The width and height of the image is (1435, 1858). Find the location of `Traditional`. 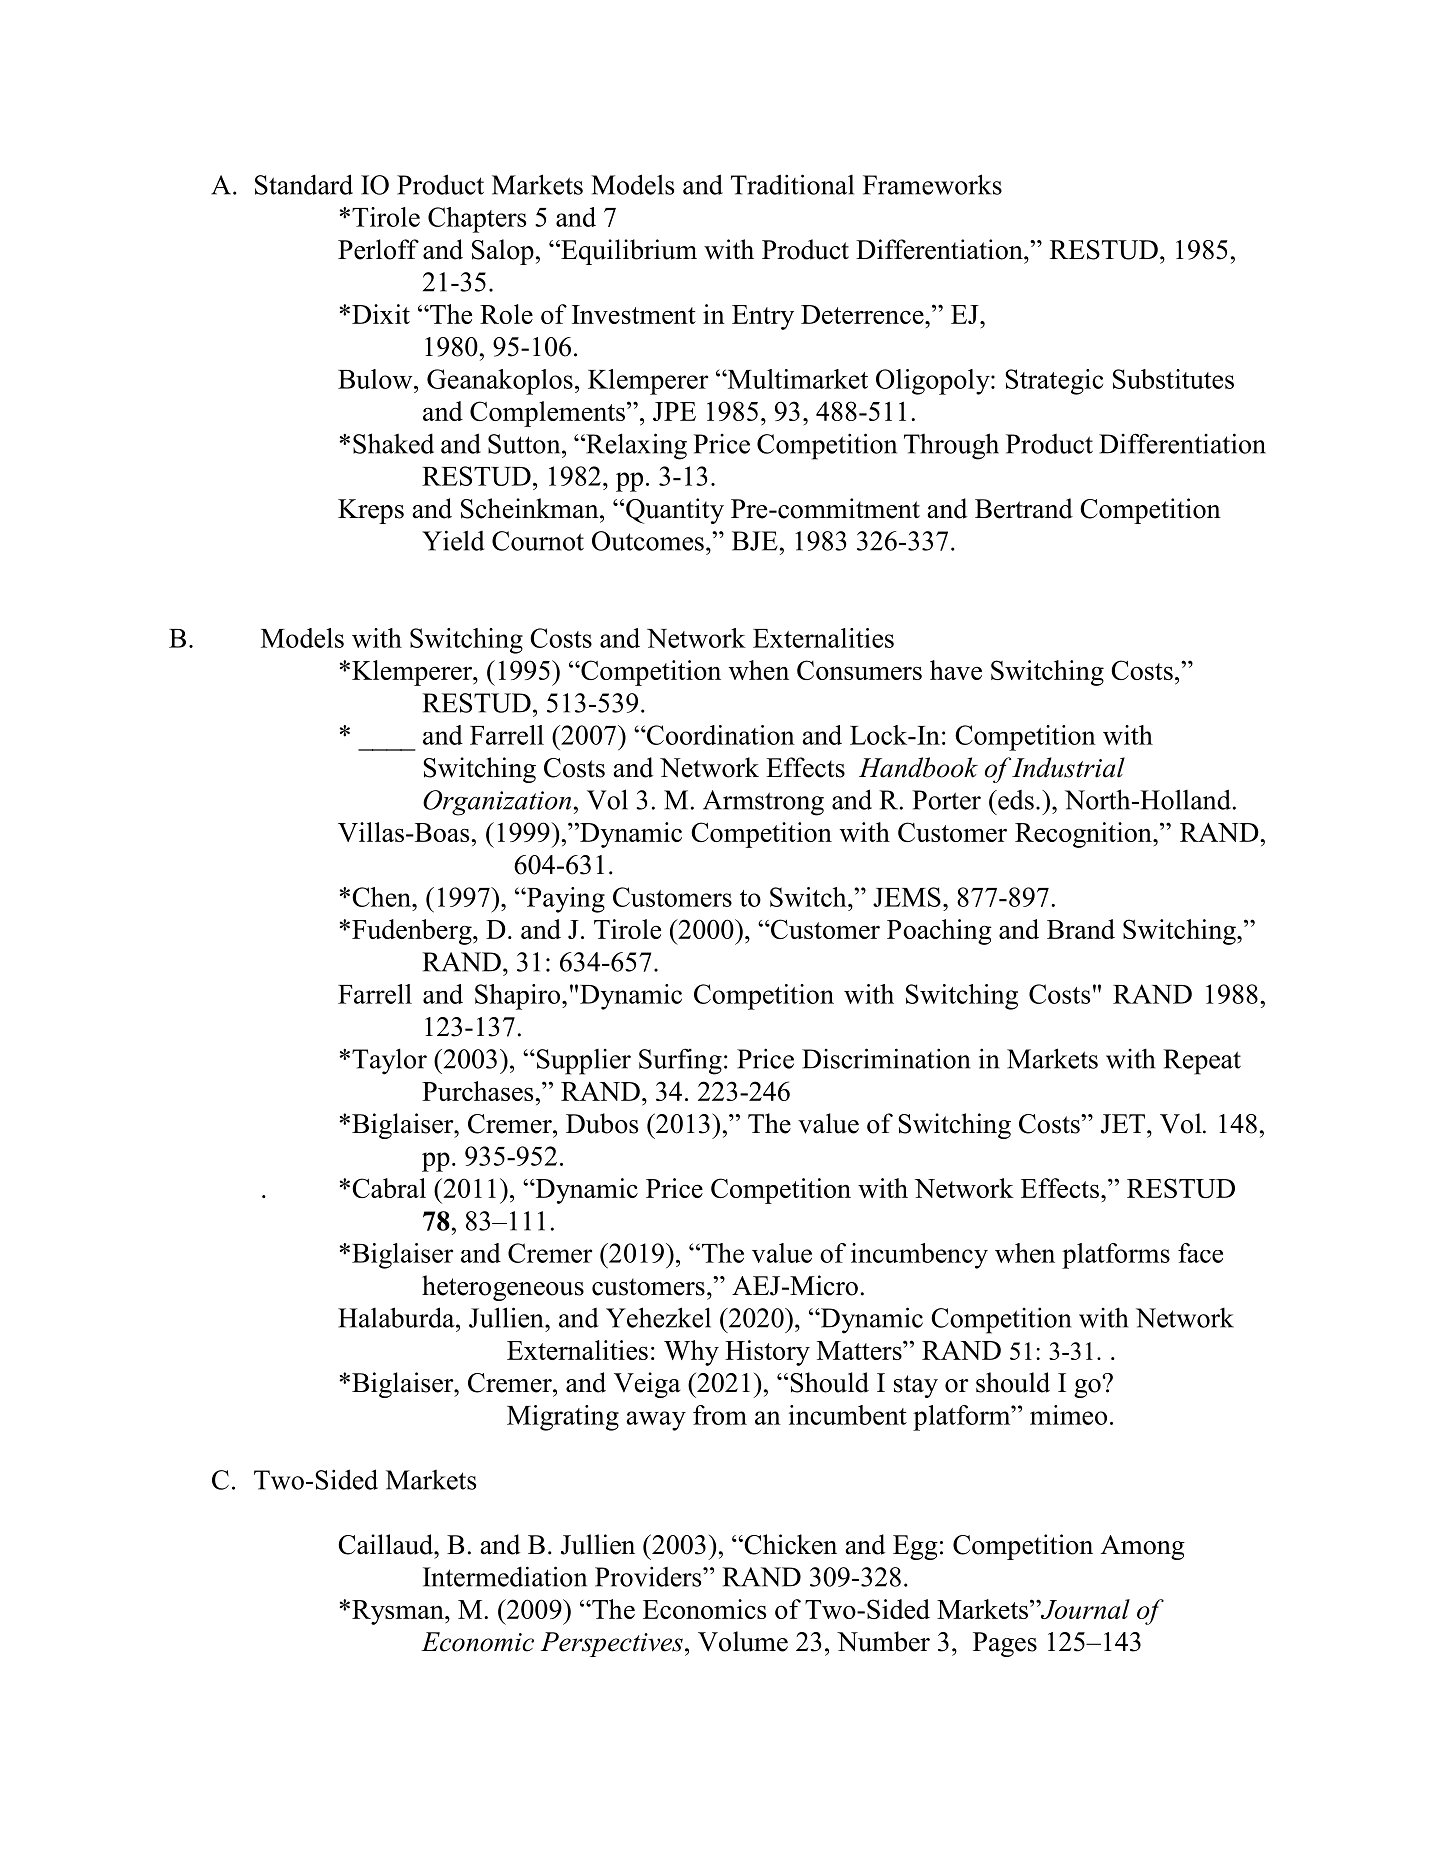

Traditional is located at coordinates (792, 184).
